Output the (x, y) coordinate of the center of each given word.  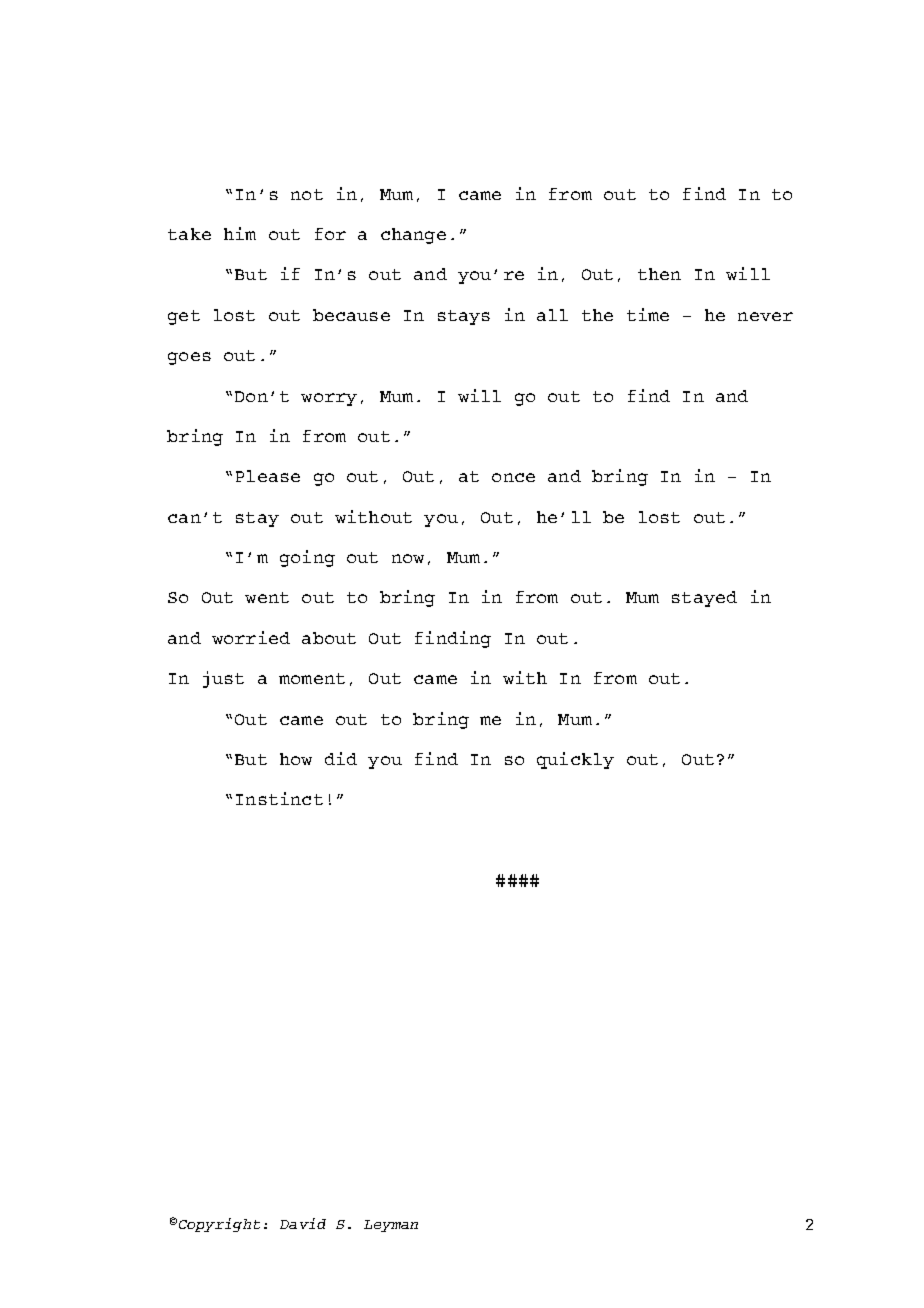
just (223, 679)
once (513, 477)
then (659, 274)
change (413, 236)
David (303, 1223)
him (240, 233)
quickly (575, 760)
